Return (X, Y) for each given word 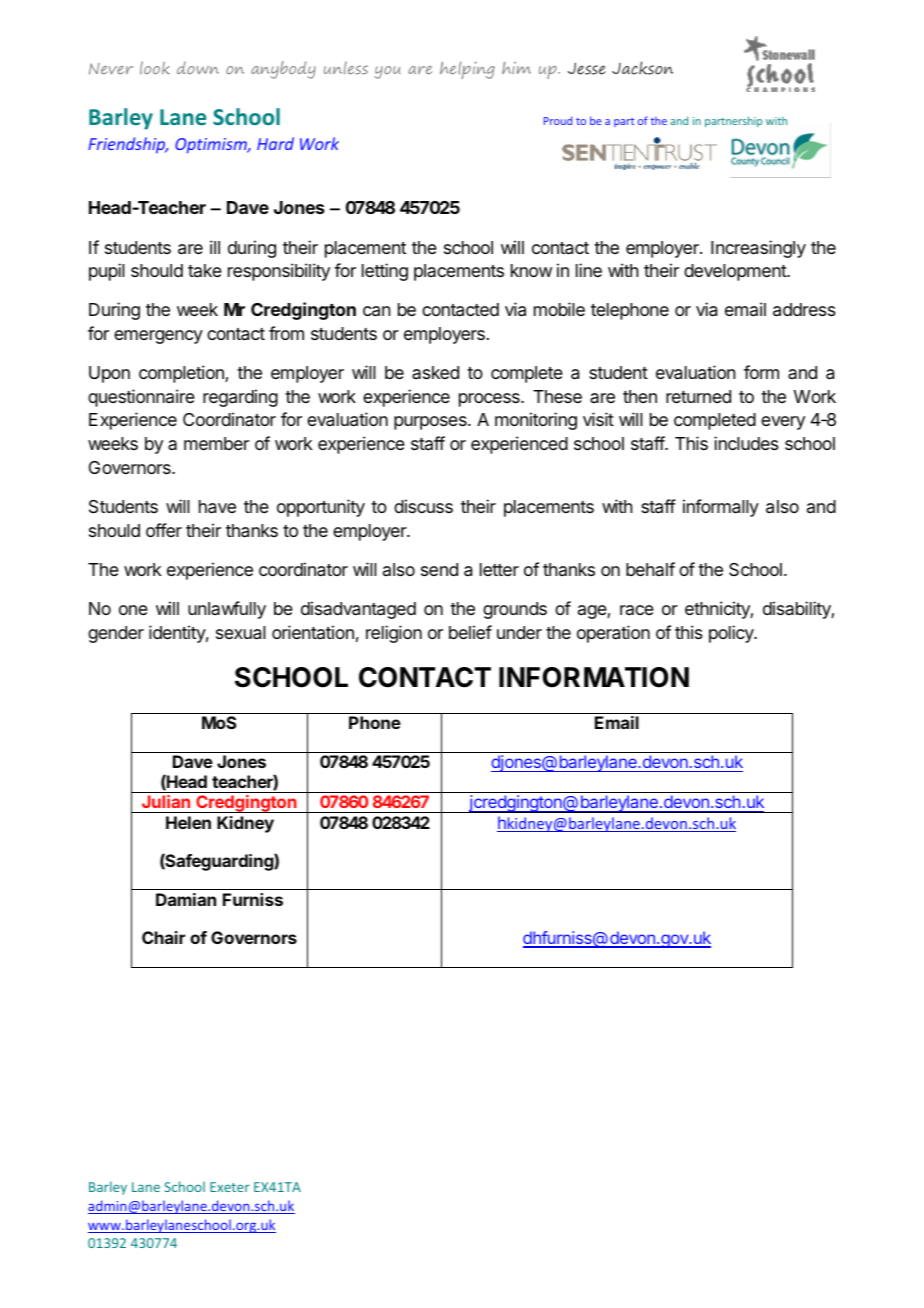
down (198, 67)
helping (467, 70)
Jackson (642, 68)
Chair (163, 937)
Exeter (230, 1187)
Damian (186, 899)
